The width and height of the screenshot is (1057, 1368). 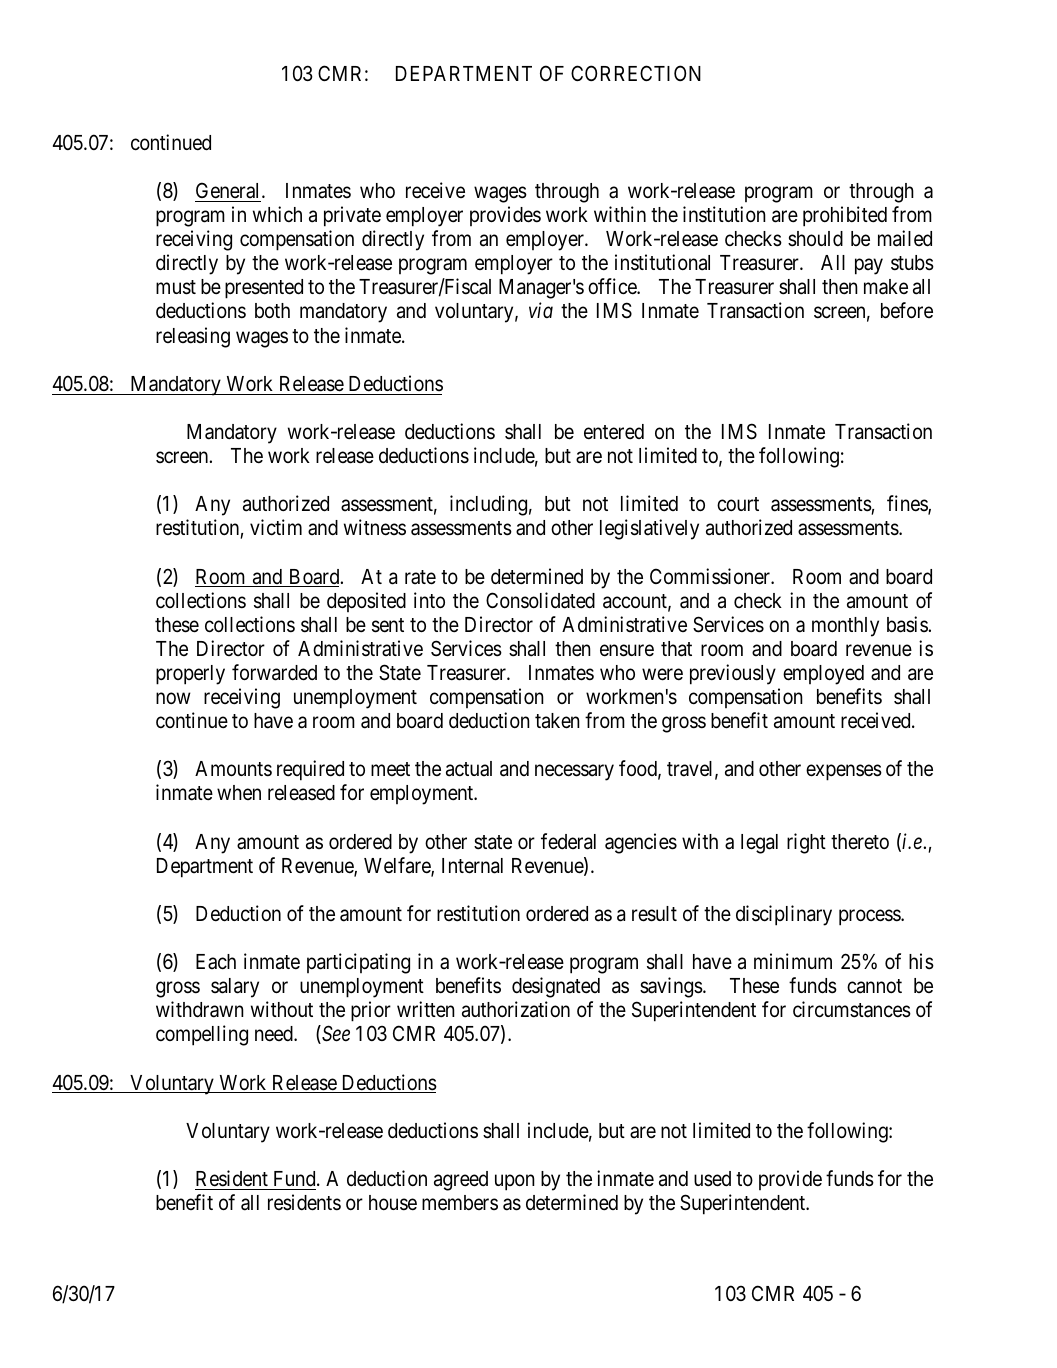 I want to click on prohibited, so click(x=845, y=216).
